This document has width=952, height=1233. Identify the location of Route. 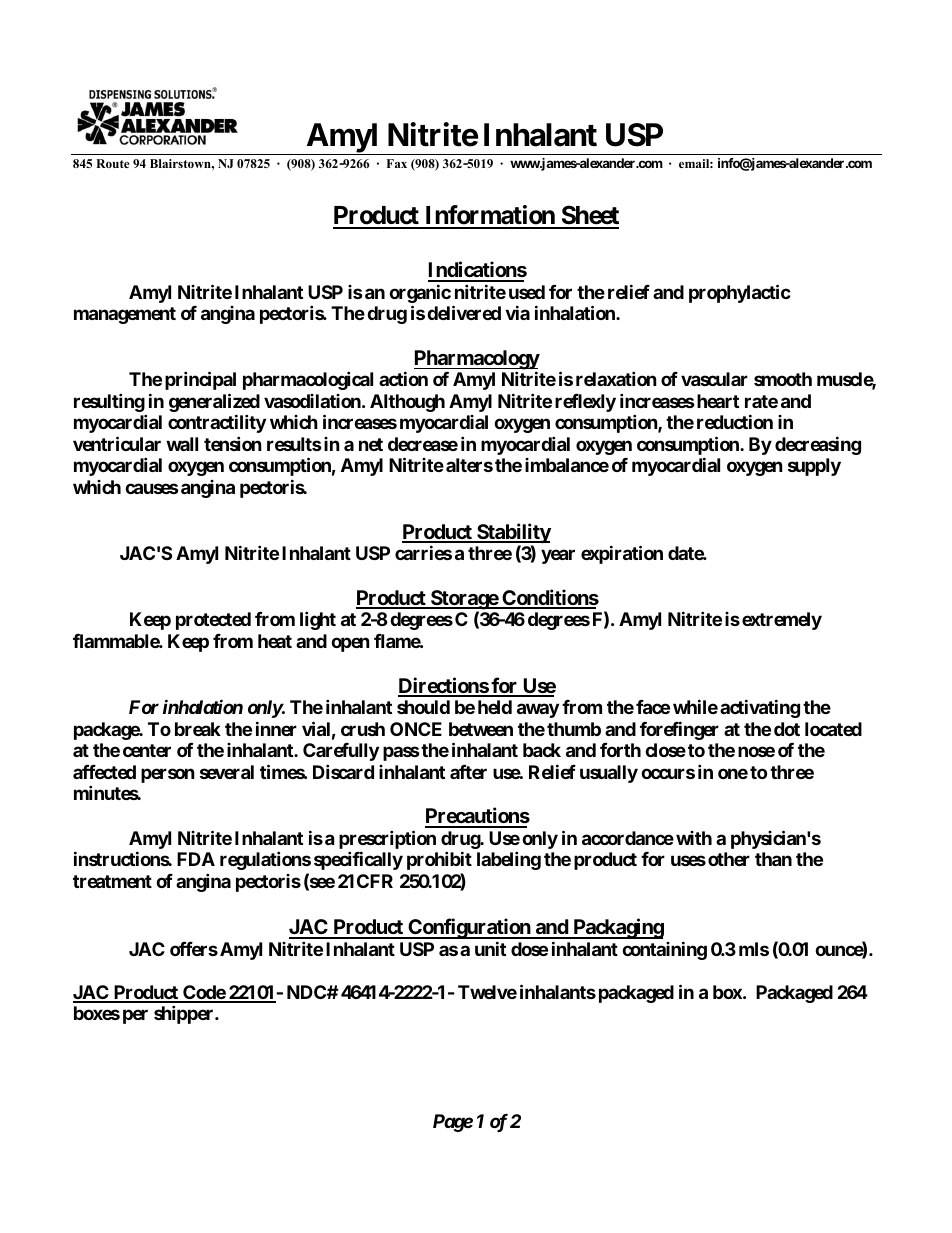
(113, 163).
